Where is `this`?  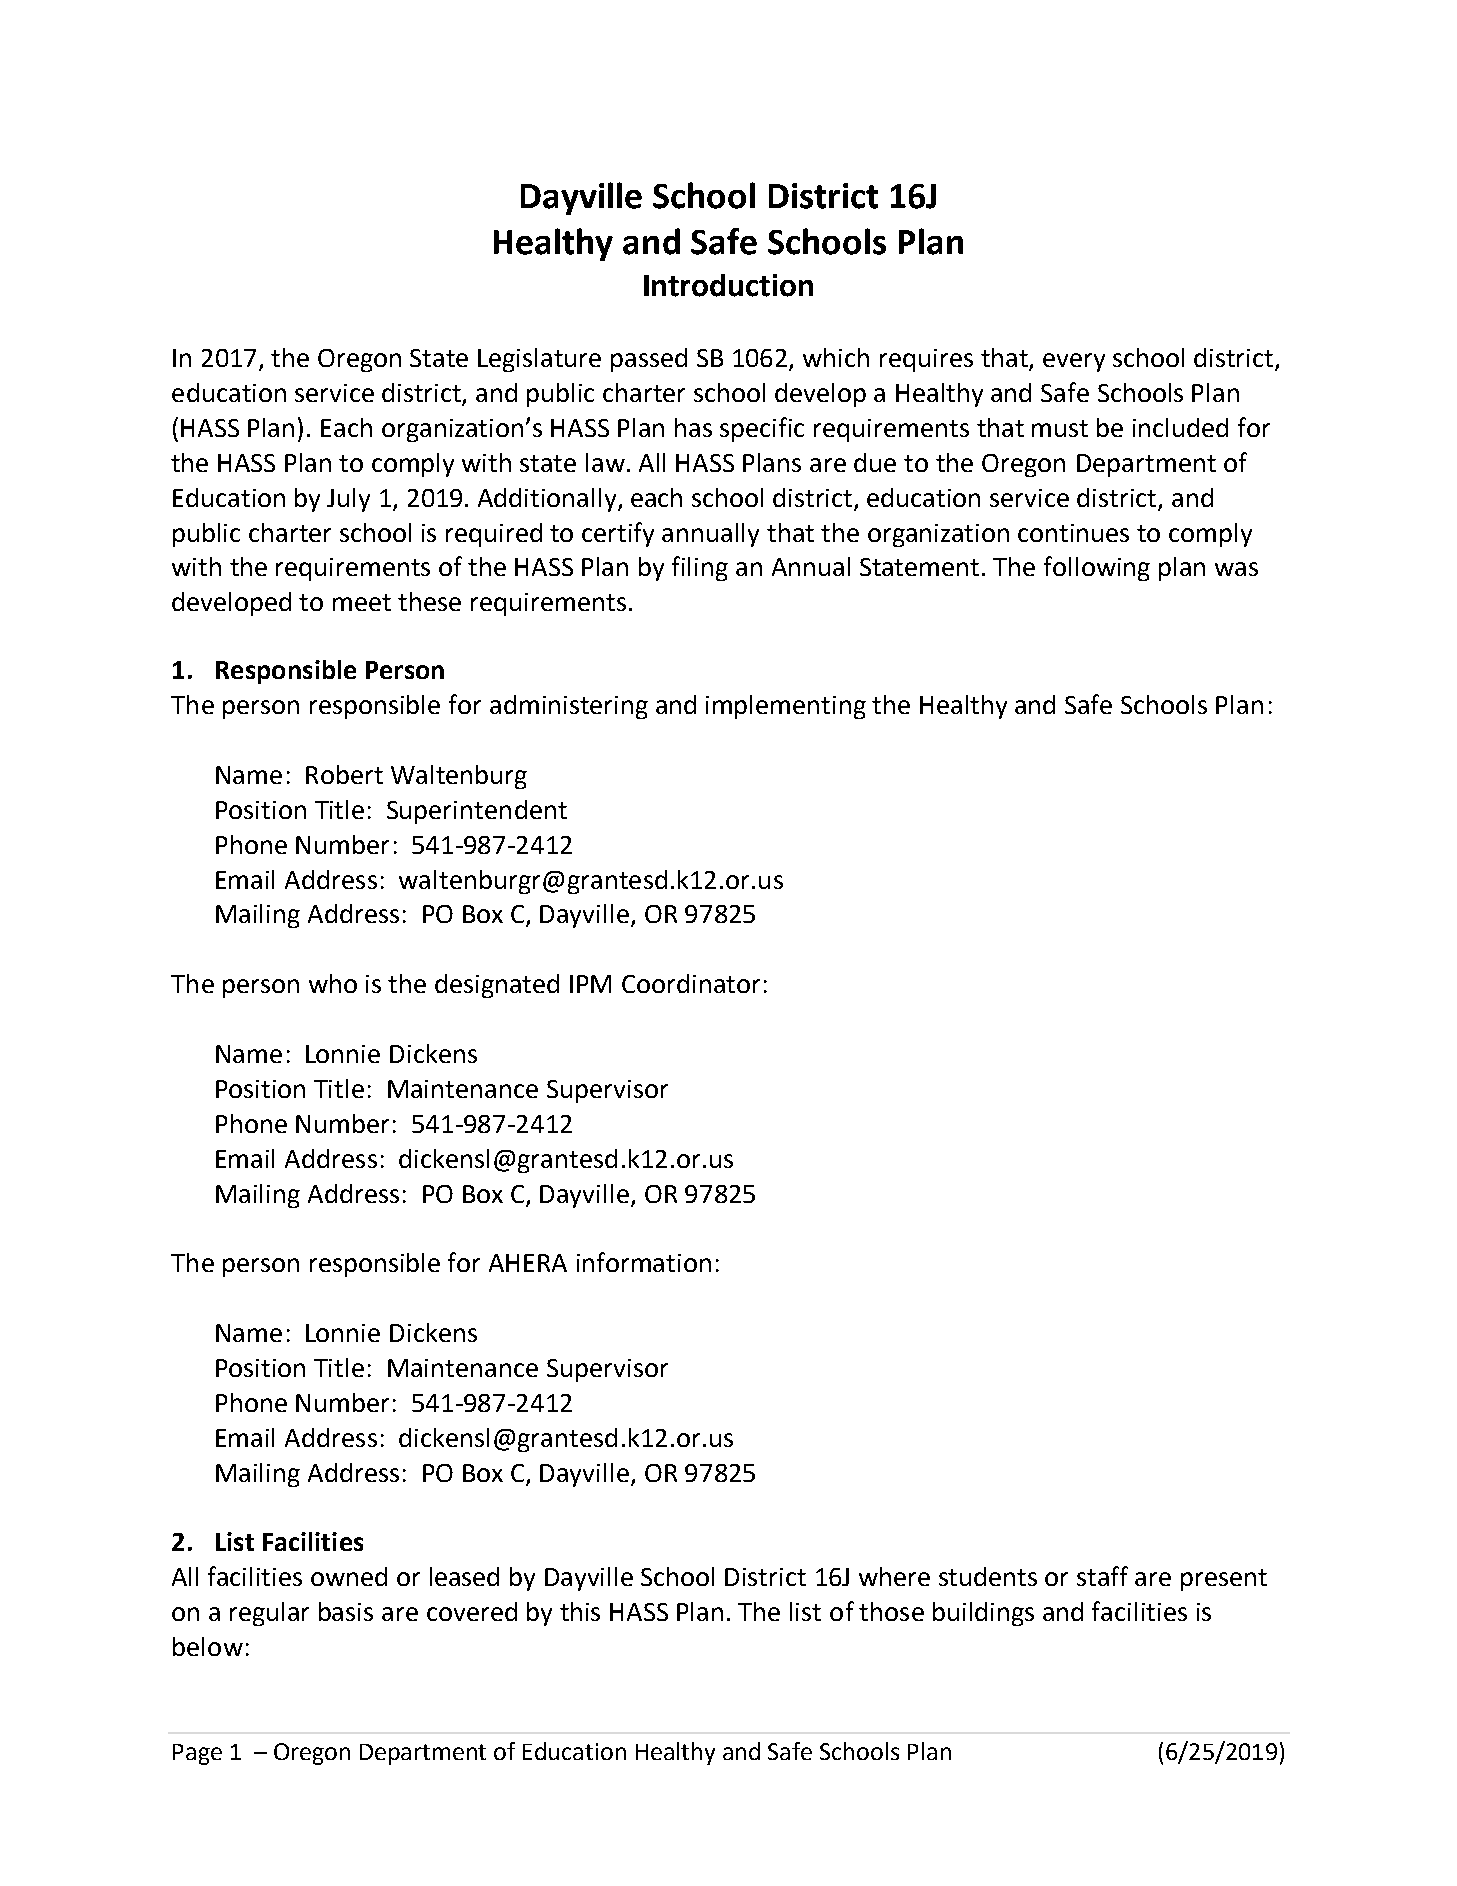
this is located at coordinates (580, 1611).
